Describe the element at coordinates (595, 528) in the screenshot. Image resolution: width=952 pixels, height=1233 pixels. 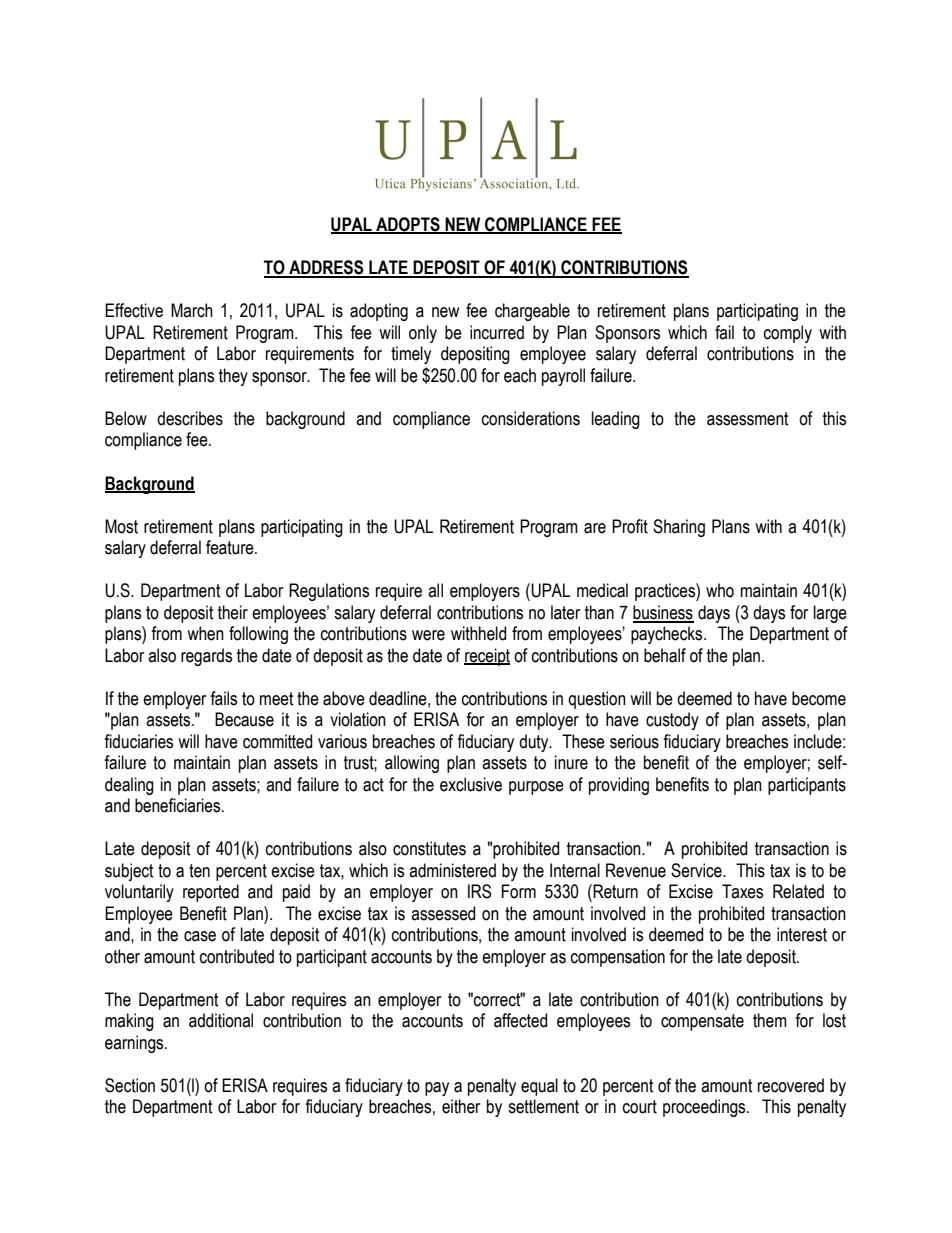
I see `are` at that location.
